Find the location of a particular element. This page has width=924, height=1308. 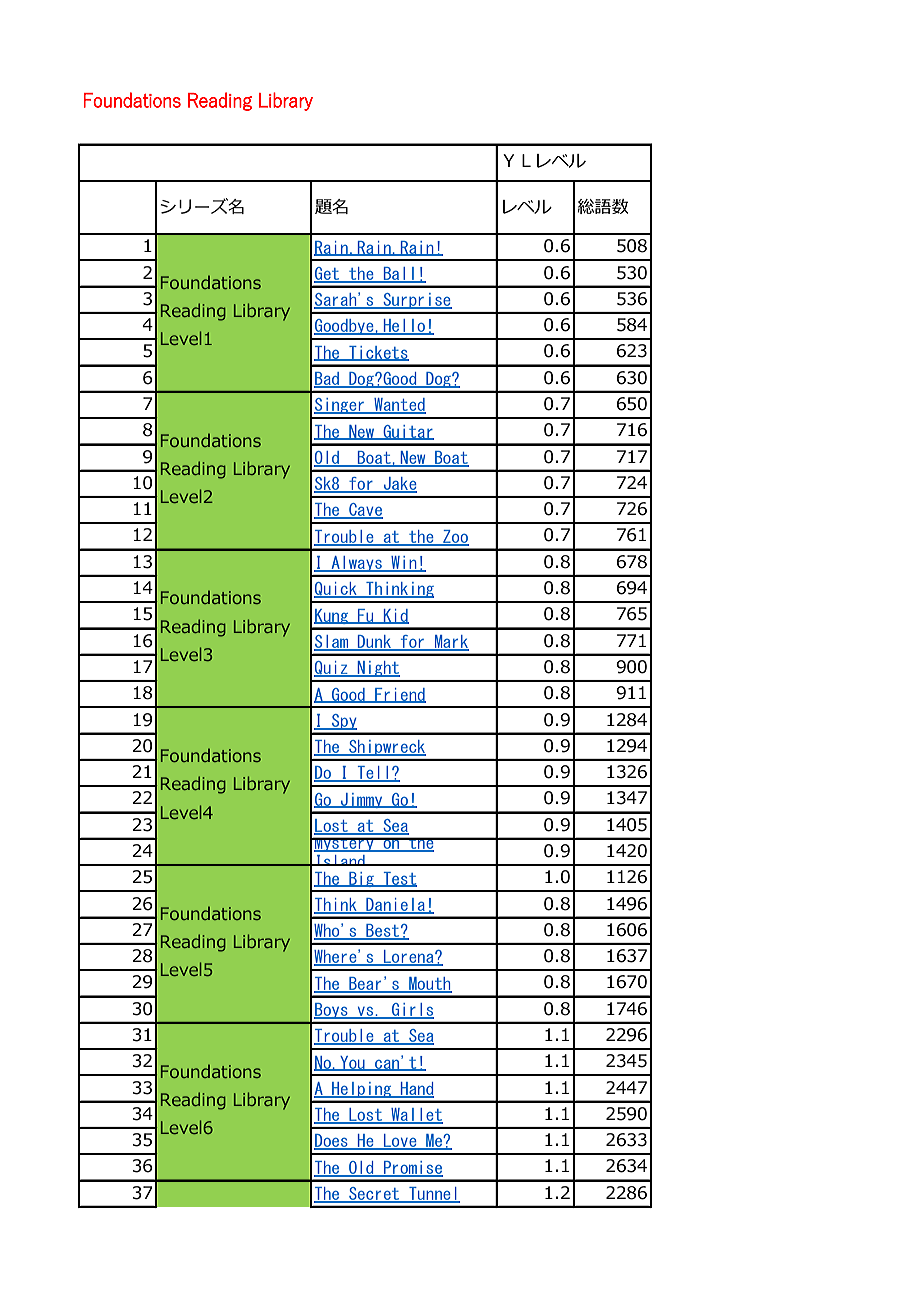

Spy is located at coordinates (343, 722).
